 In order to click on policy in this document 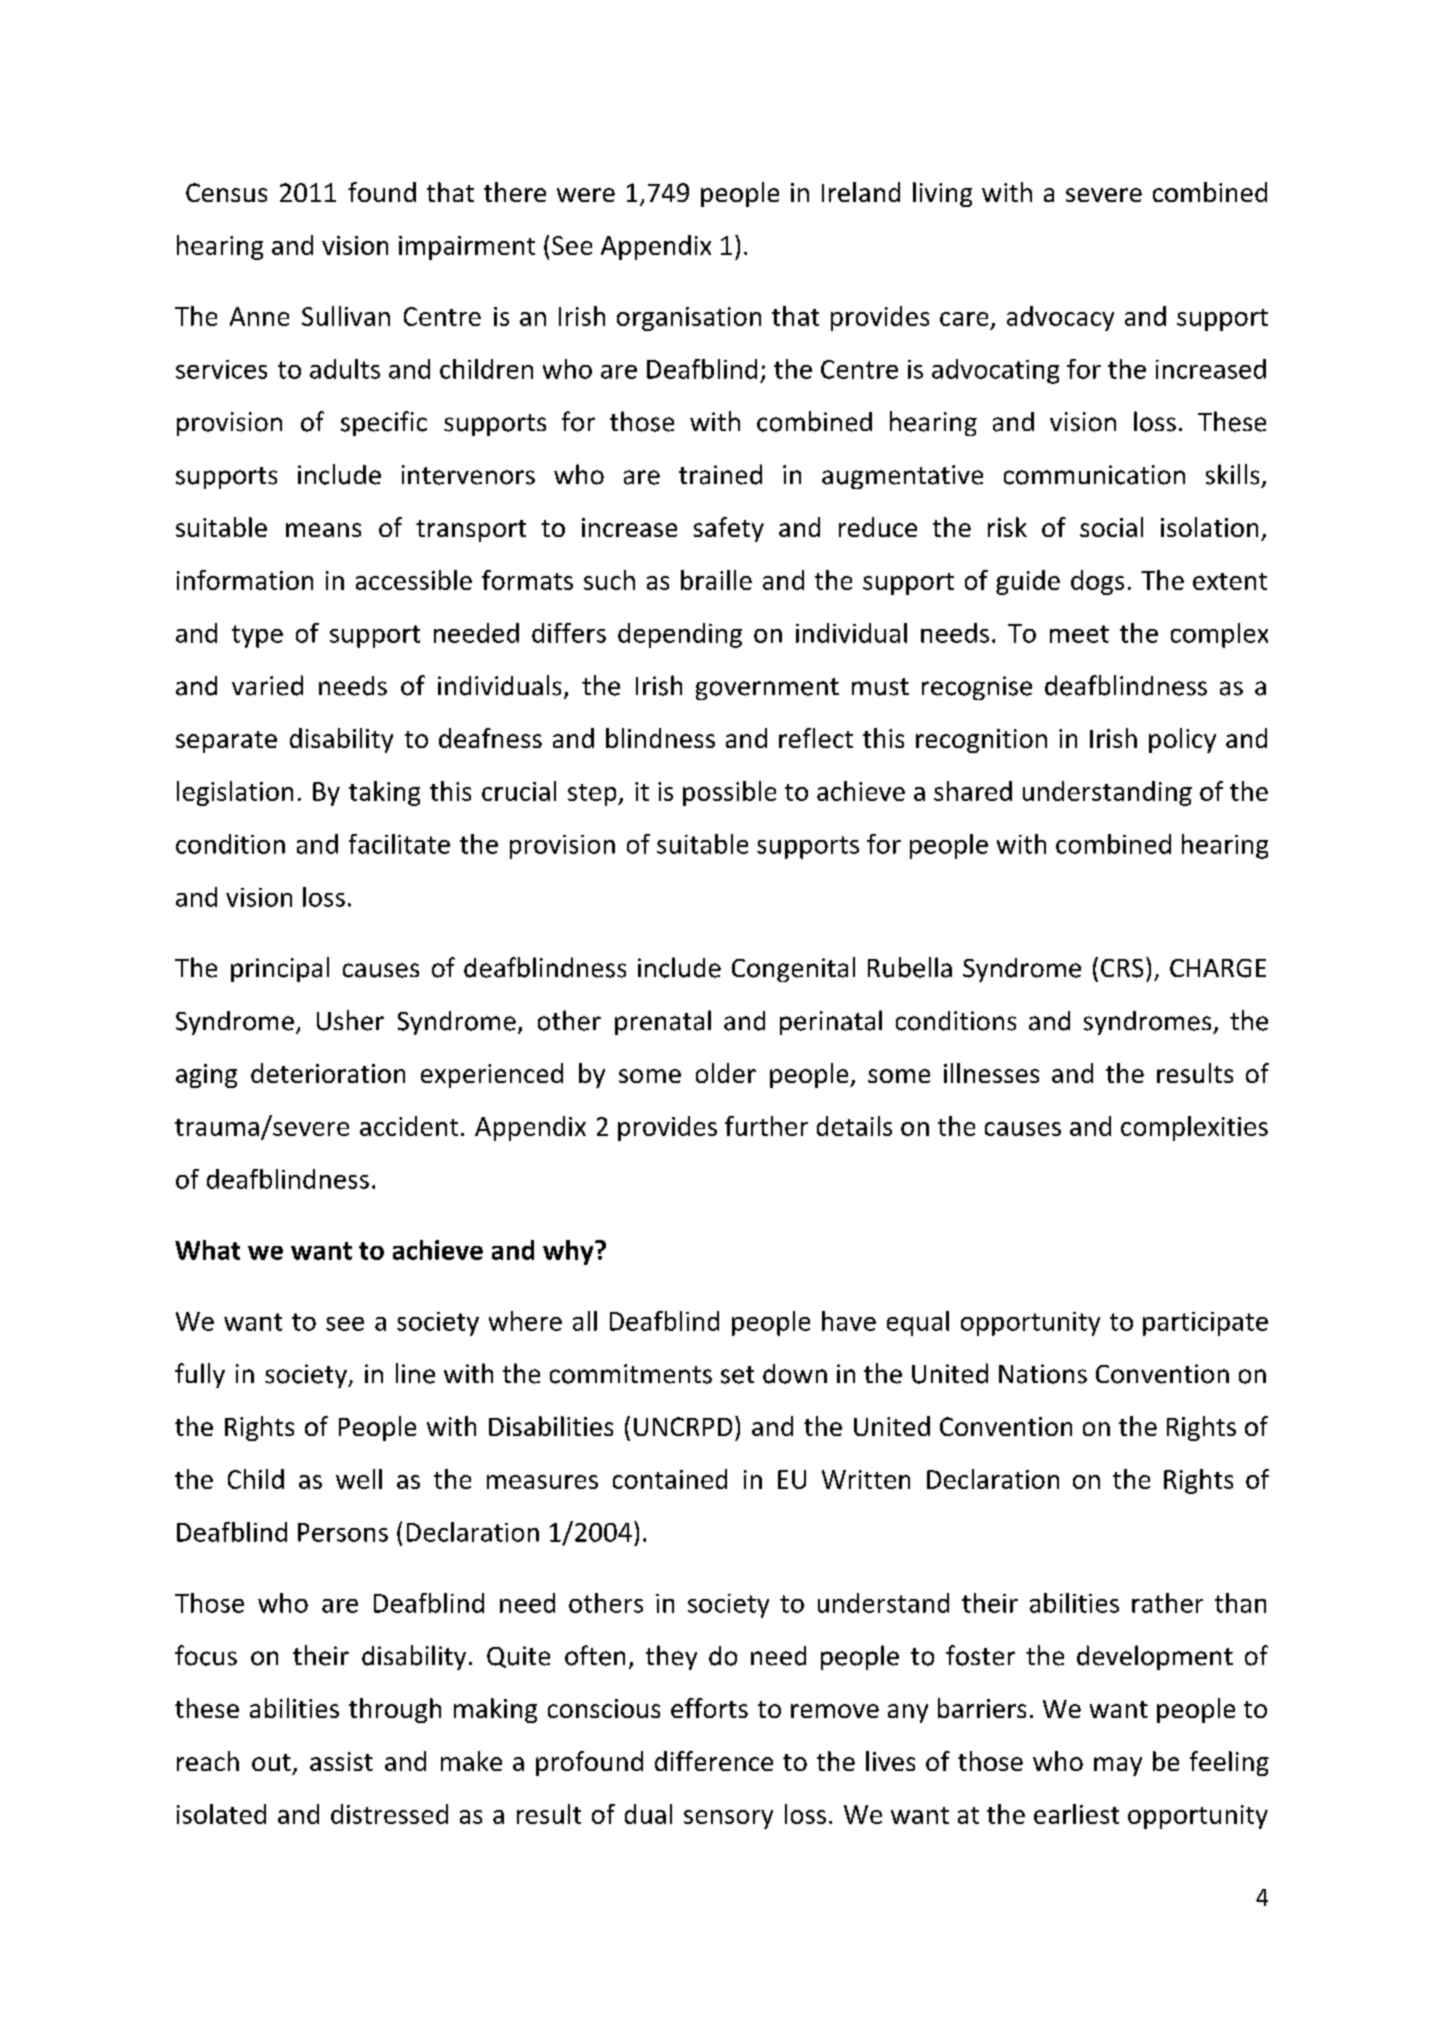, I will do `click(1182, 740)`.
